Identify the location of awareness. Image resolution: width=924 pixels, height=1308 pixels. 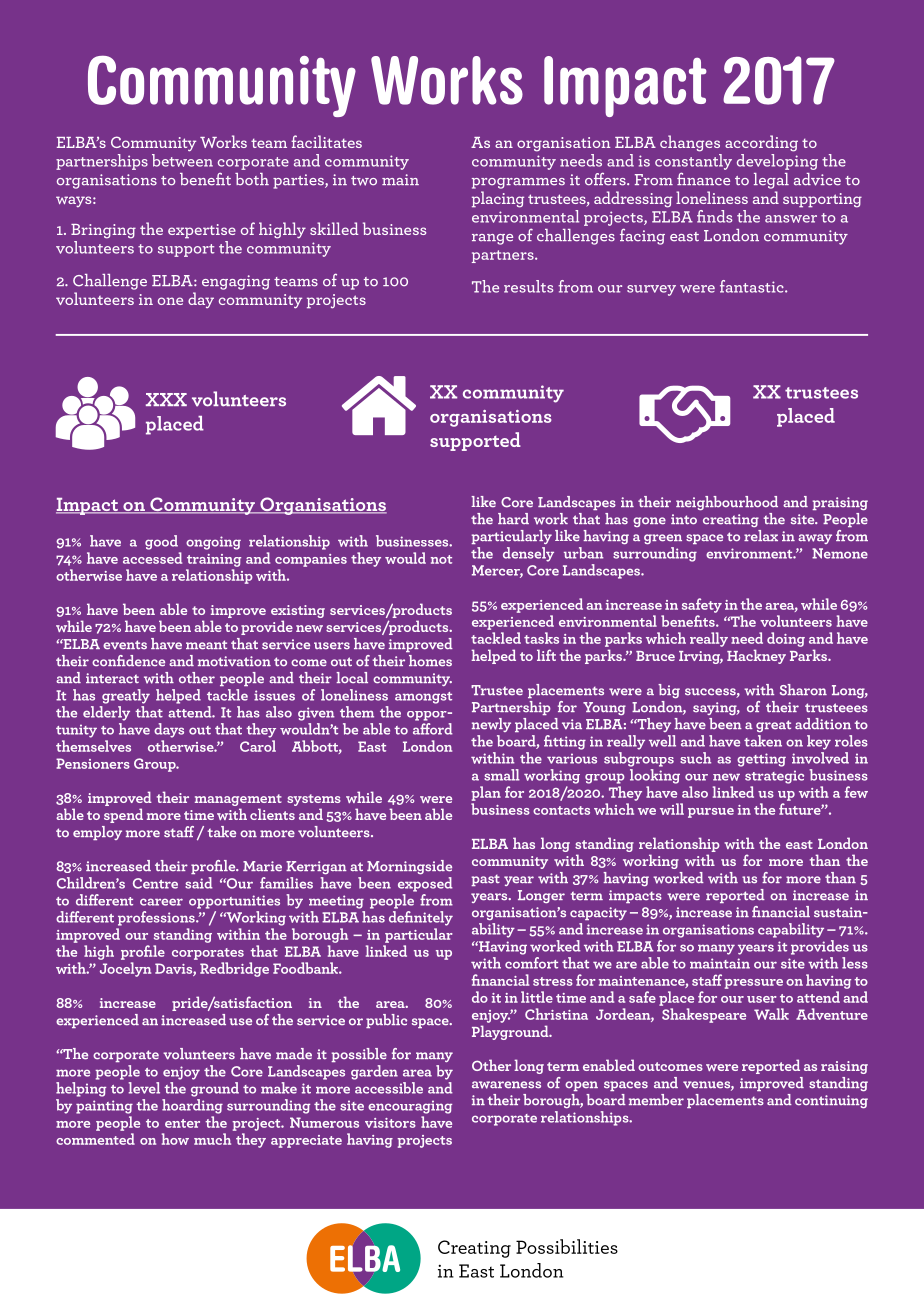
(506, 1085).
